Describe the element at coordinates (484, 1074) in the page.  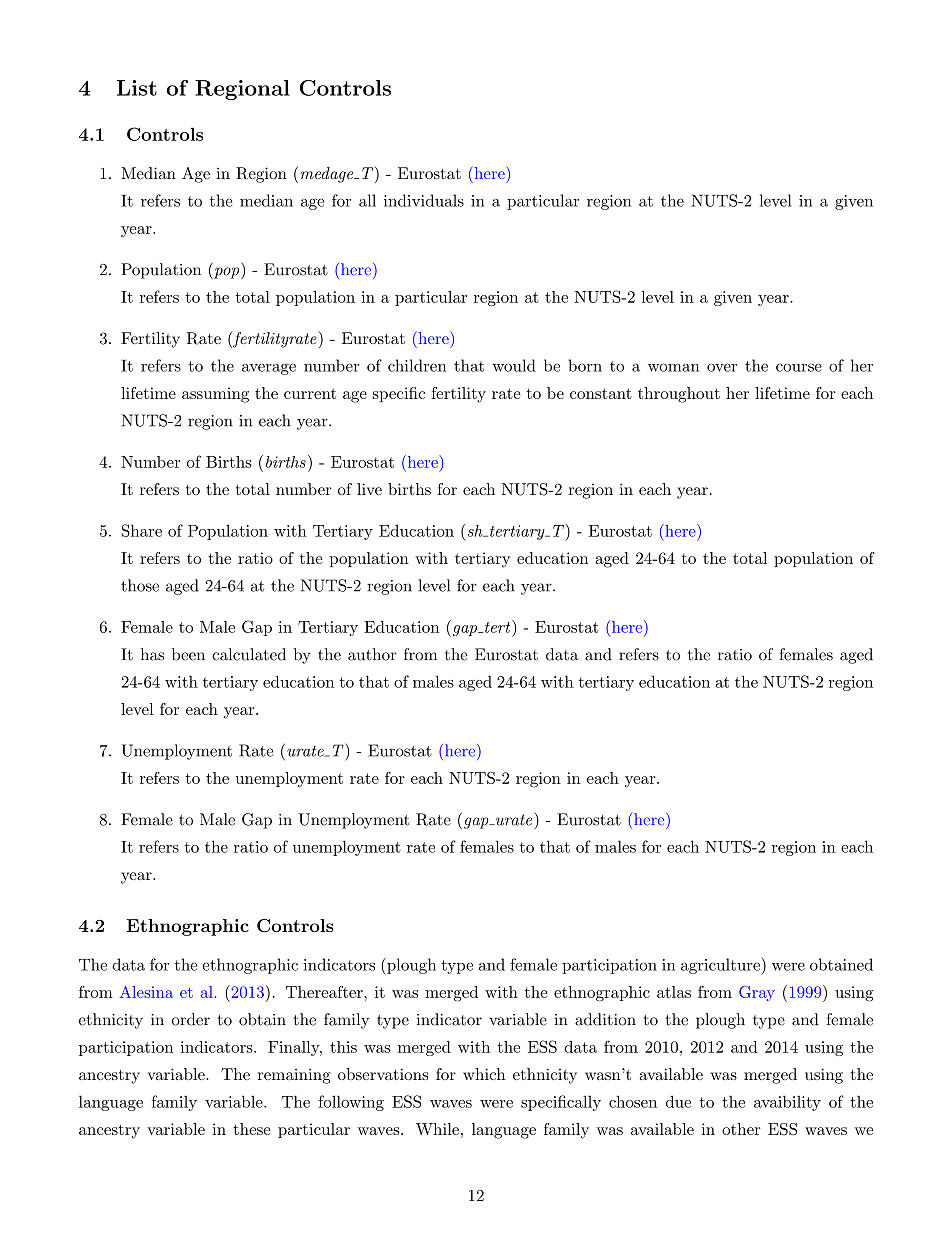
I see `which` at that location.
